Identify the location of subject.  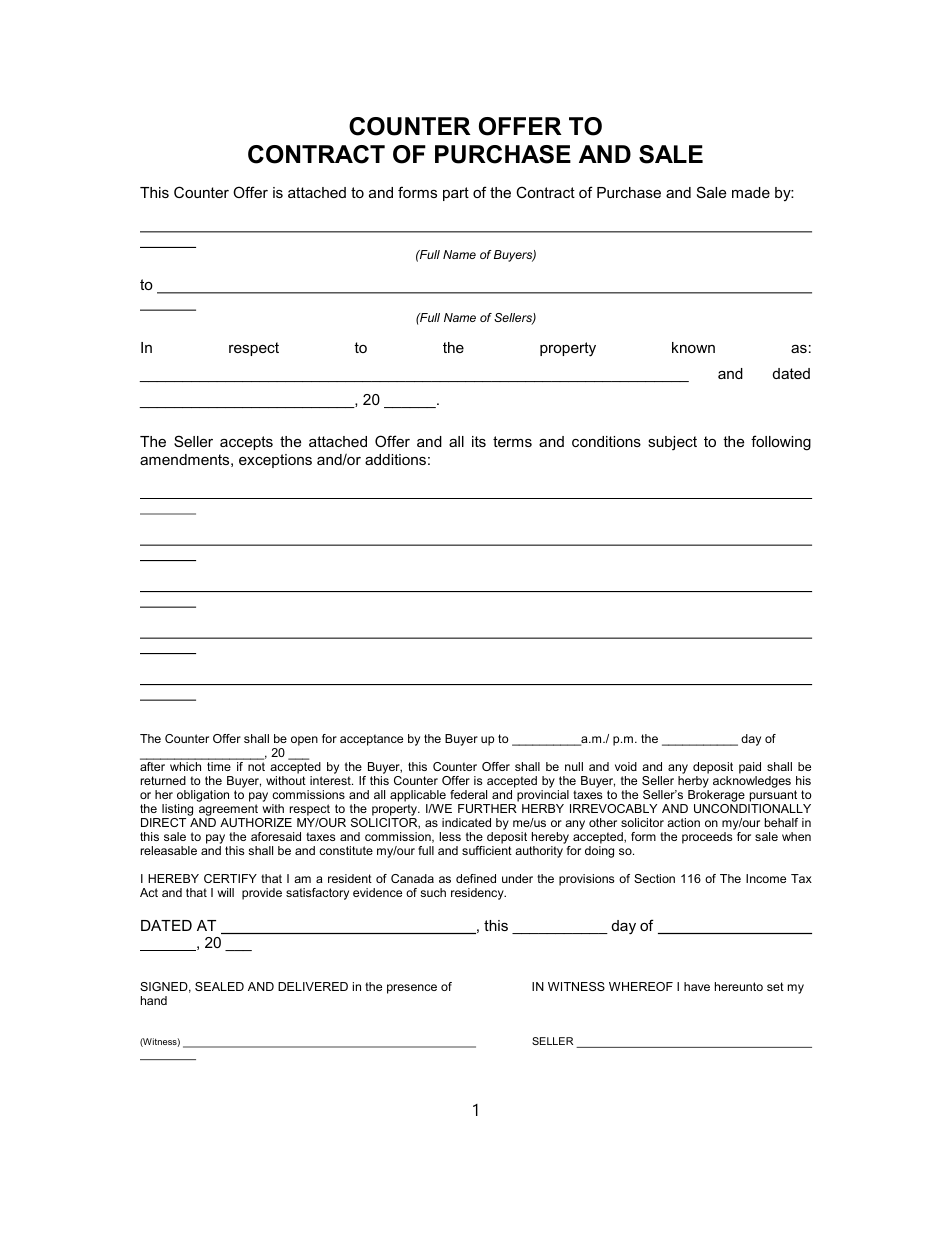
(672, 443).
